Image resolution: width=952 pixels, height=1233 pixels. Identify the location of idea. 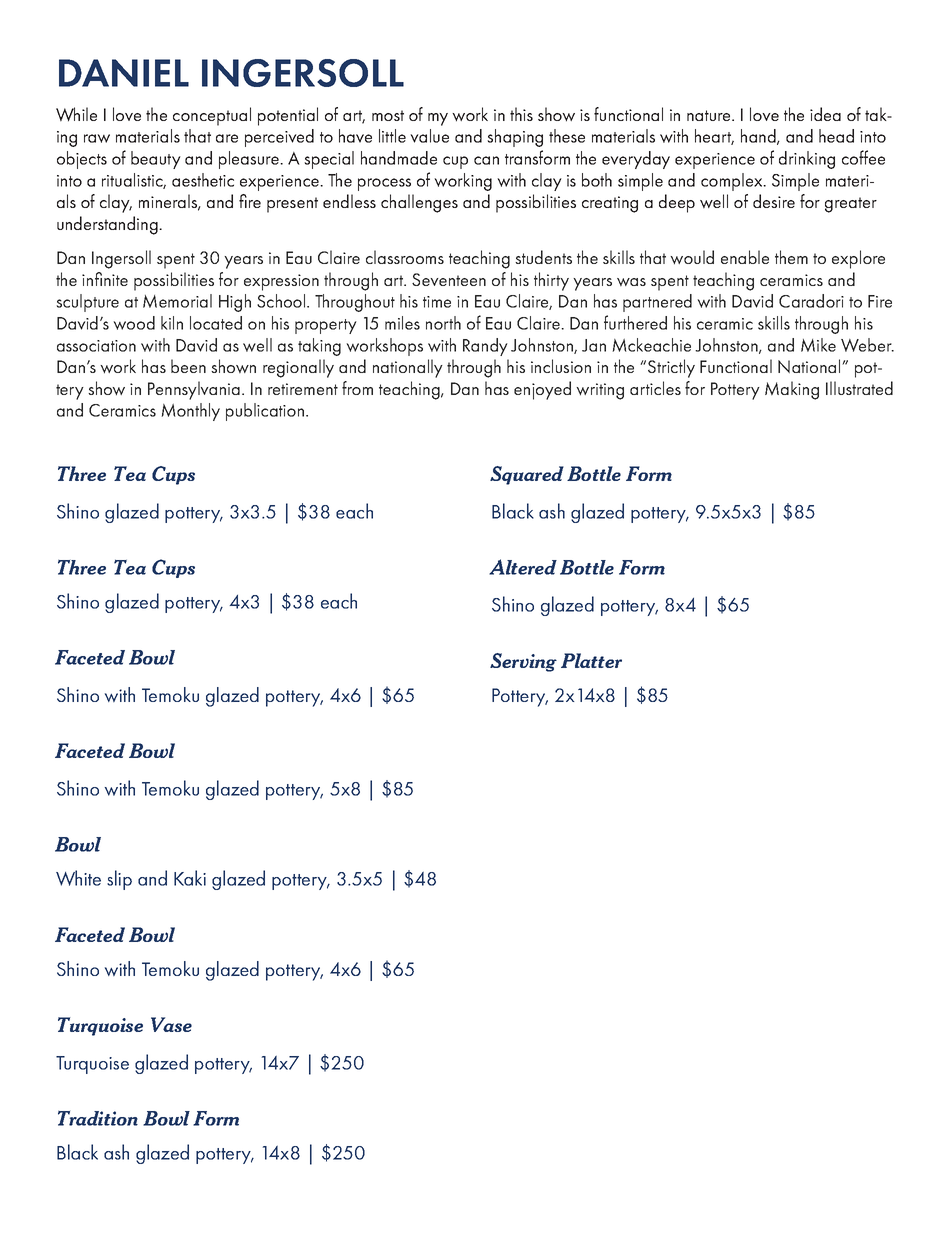
(825, 114).
